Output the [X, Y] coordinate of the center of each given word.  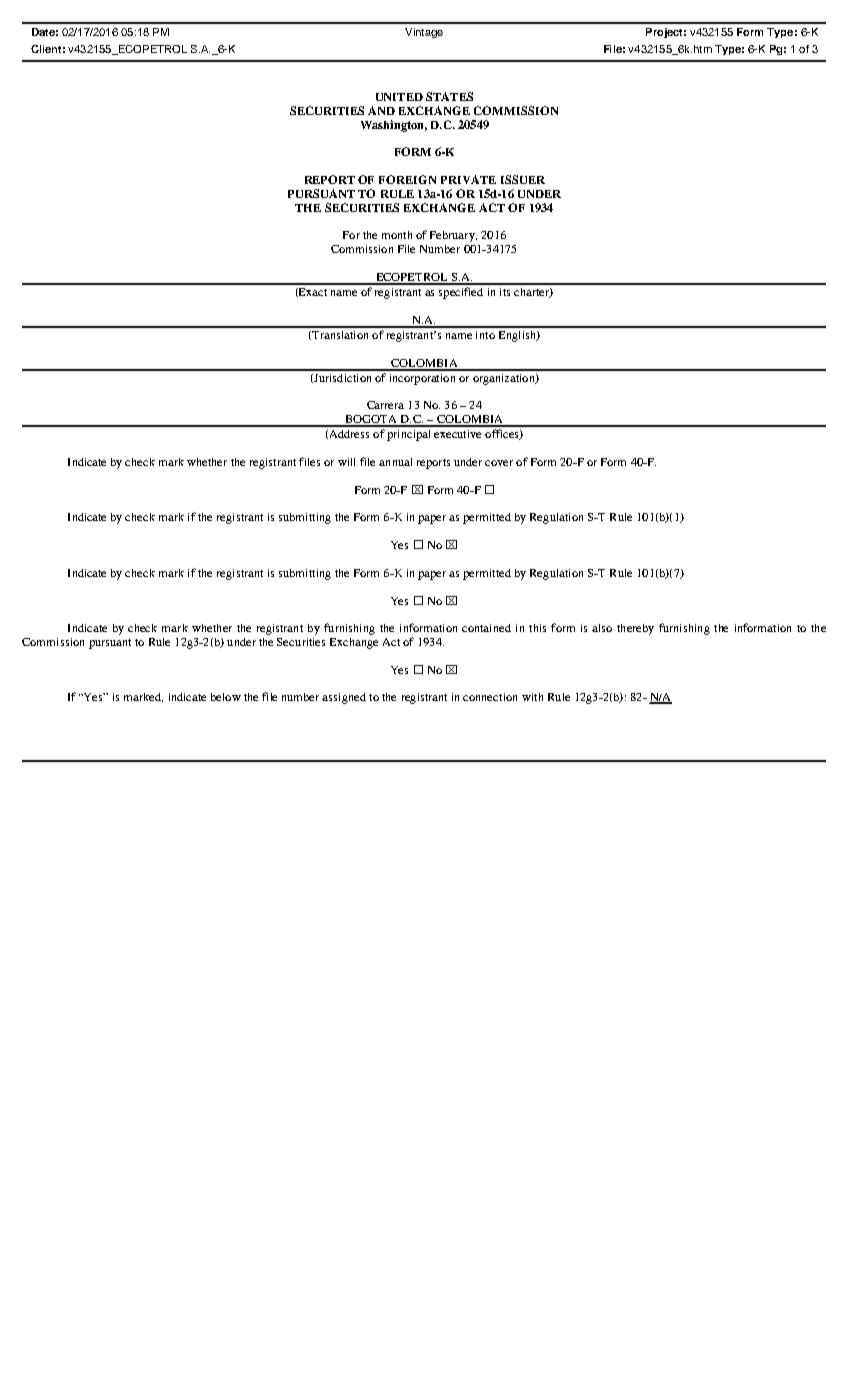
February [453, 236]
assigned [344, 698]
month [397, 235]
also [602, 628]
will [346, 462]
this [537, 628]
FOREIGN [407, 179]
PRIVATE [468, 179]
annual [395, 462]
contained [486, 628]
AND [381, 110]
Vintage [424, 33]
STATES [449, 96]
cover [499, 463]
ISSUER [523, 179]
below [226, 697]
